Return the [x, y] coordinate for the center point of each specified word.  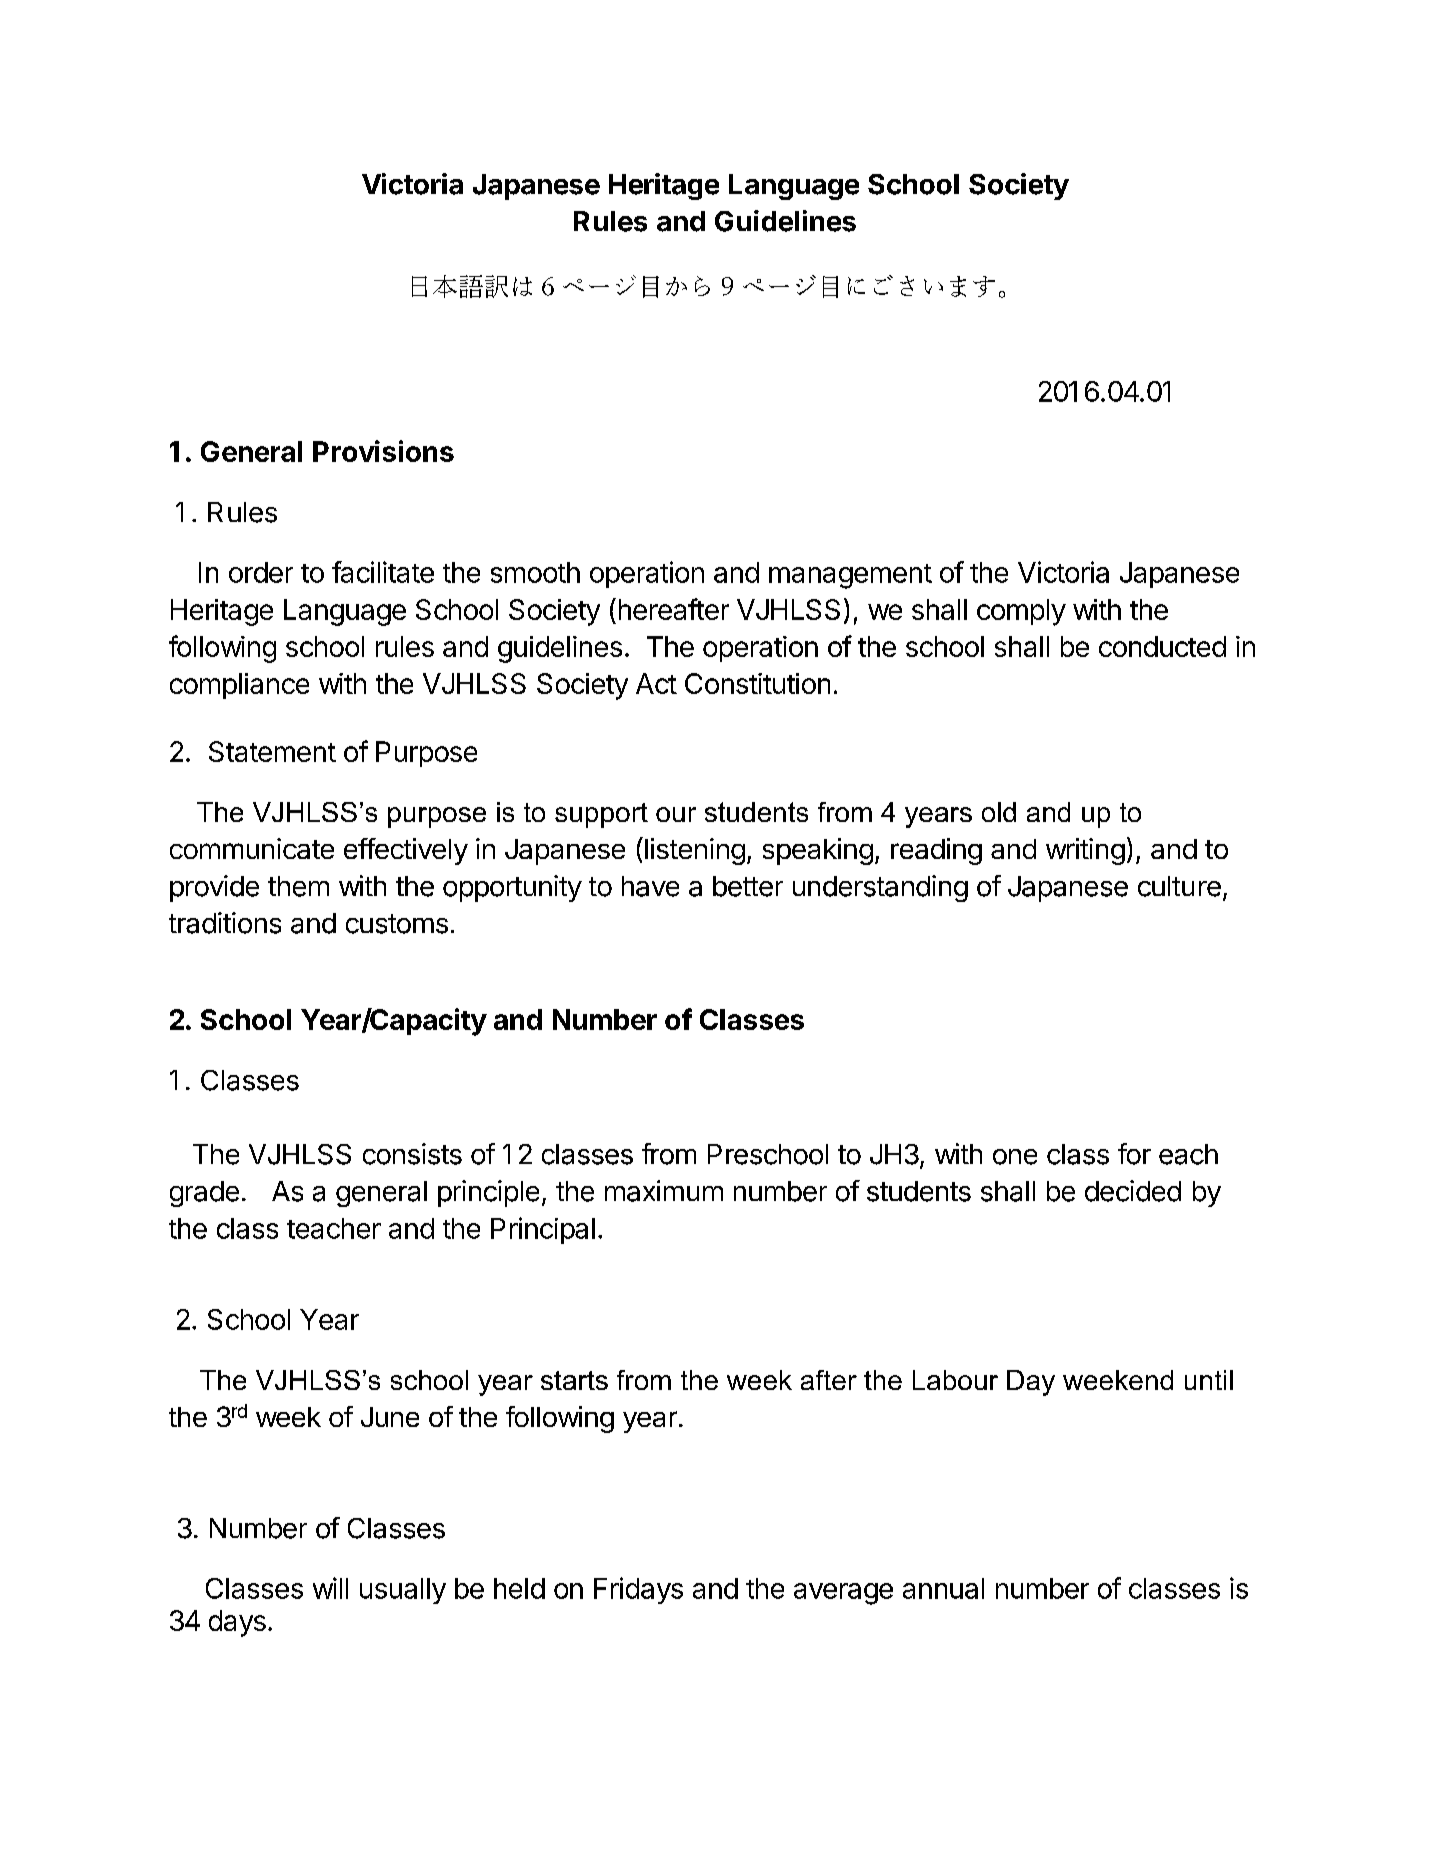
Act [656, 683]
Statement [272, 751]
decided [1133, 1191]
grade [204, 1194]
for [1134, 1154]
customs [397, 924]
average [843, 1594]
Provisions [383, 451]
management [850, 576]
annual [943, 1588]
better [748, 886]
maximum [664, 1191]
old [999, 812]
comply [1021, 612]
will [330, 1588]
